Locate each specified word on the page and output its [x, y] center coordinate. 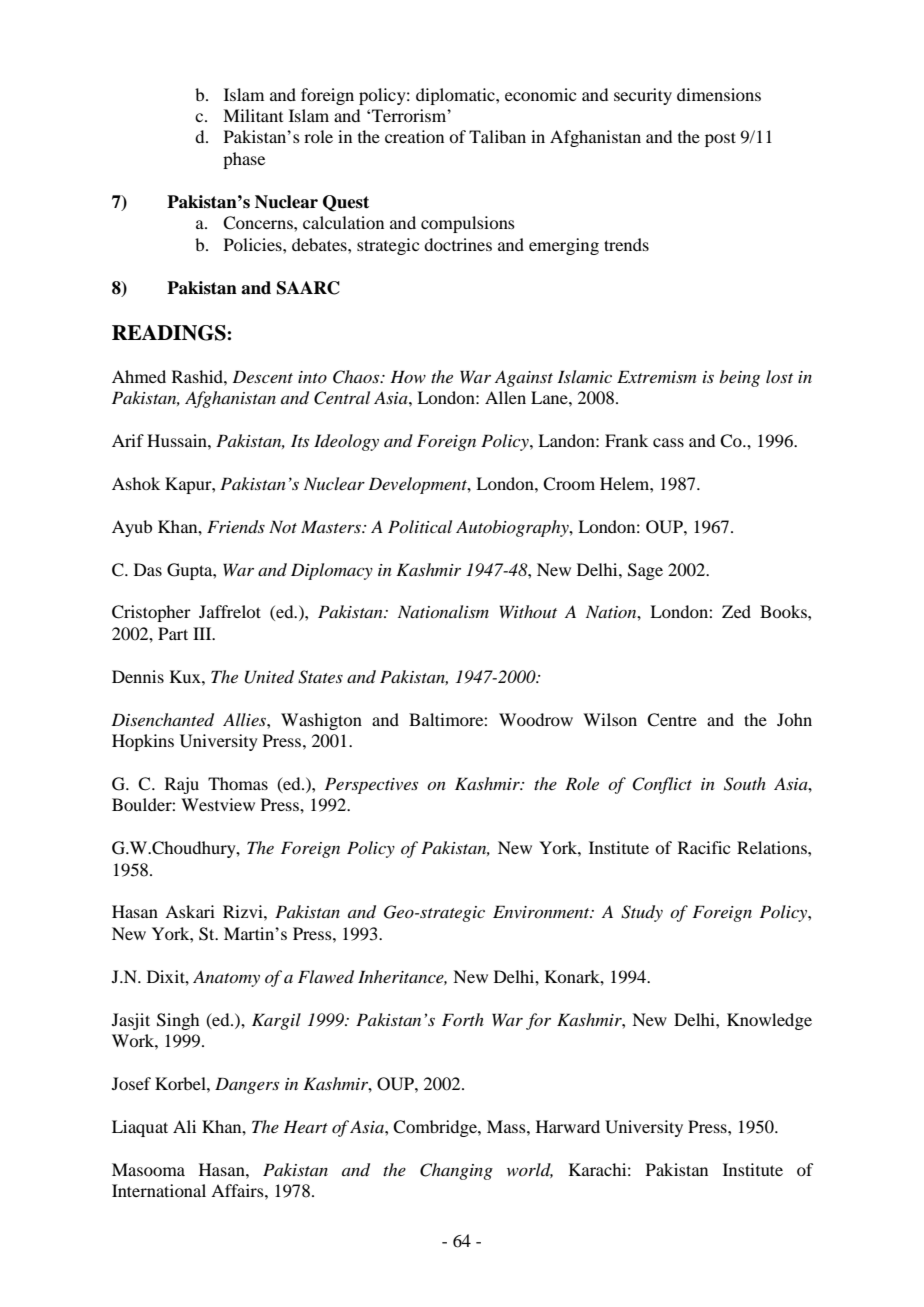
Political [420, 526]
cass [668, 442]
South [745, 784]
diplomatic [456, 96]
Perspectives [371, 785]
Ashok [136, 483]
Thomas [238, 783]
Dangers [247, 1085]
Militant [253, 115]
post [720, 139]
